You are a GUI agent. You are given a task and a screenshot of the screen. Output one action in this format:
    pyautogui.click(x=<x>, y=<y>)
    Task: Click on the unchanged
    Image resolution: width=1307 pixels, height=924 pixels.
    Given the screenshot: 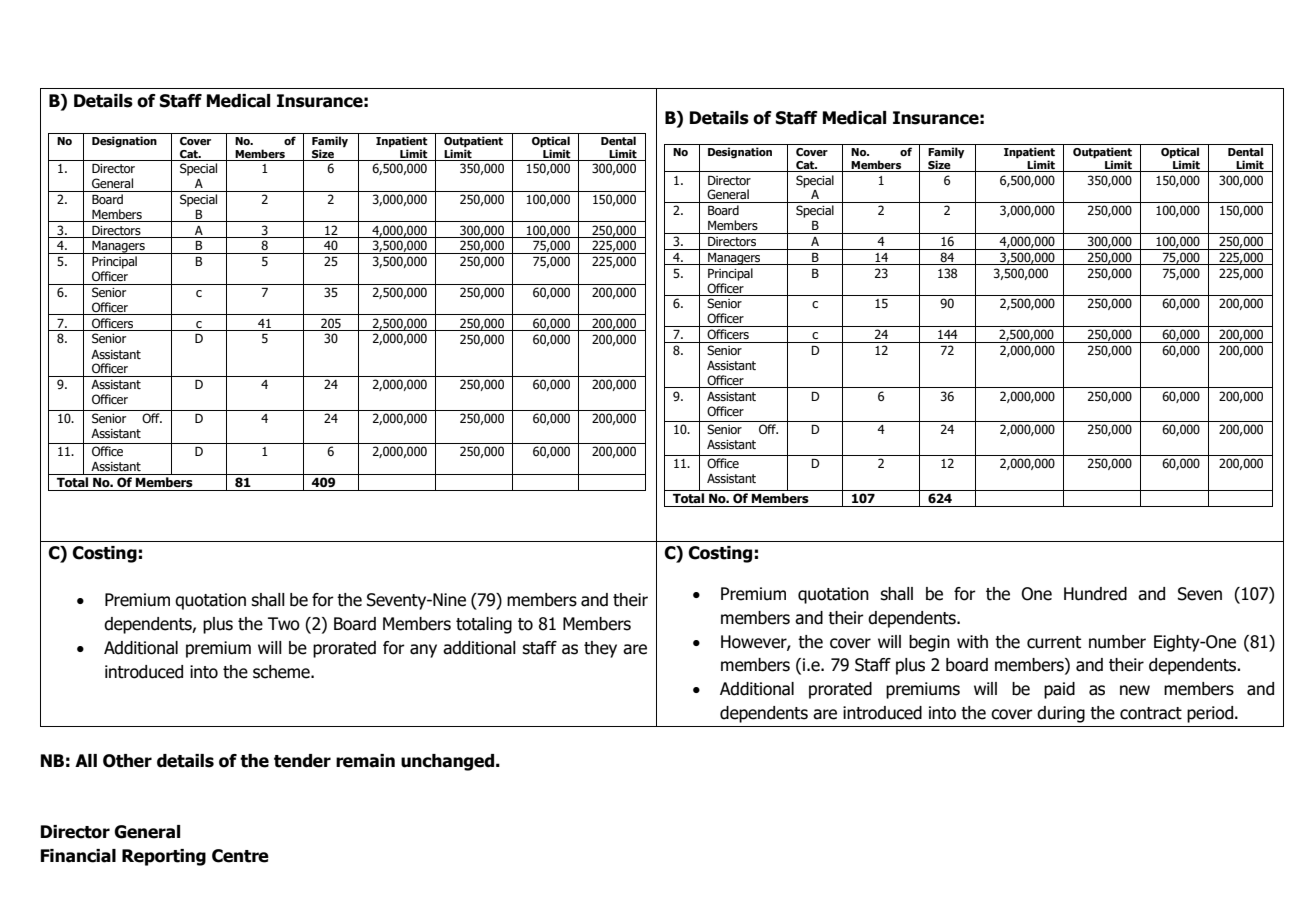 What is the action you would take?
    pyautogui.click(x=449, y=762)
